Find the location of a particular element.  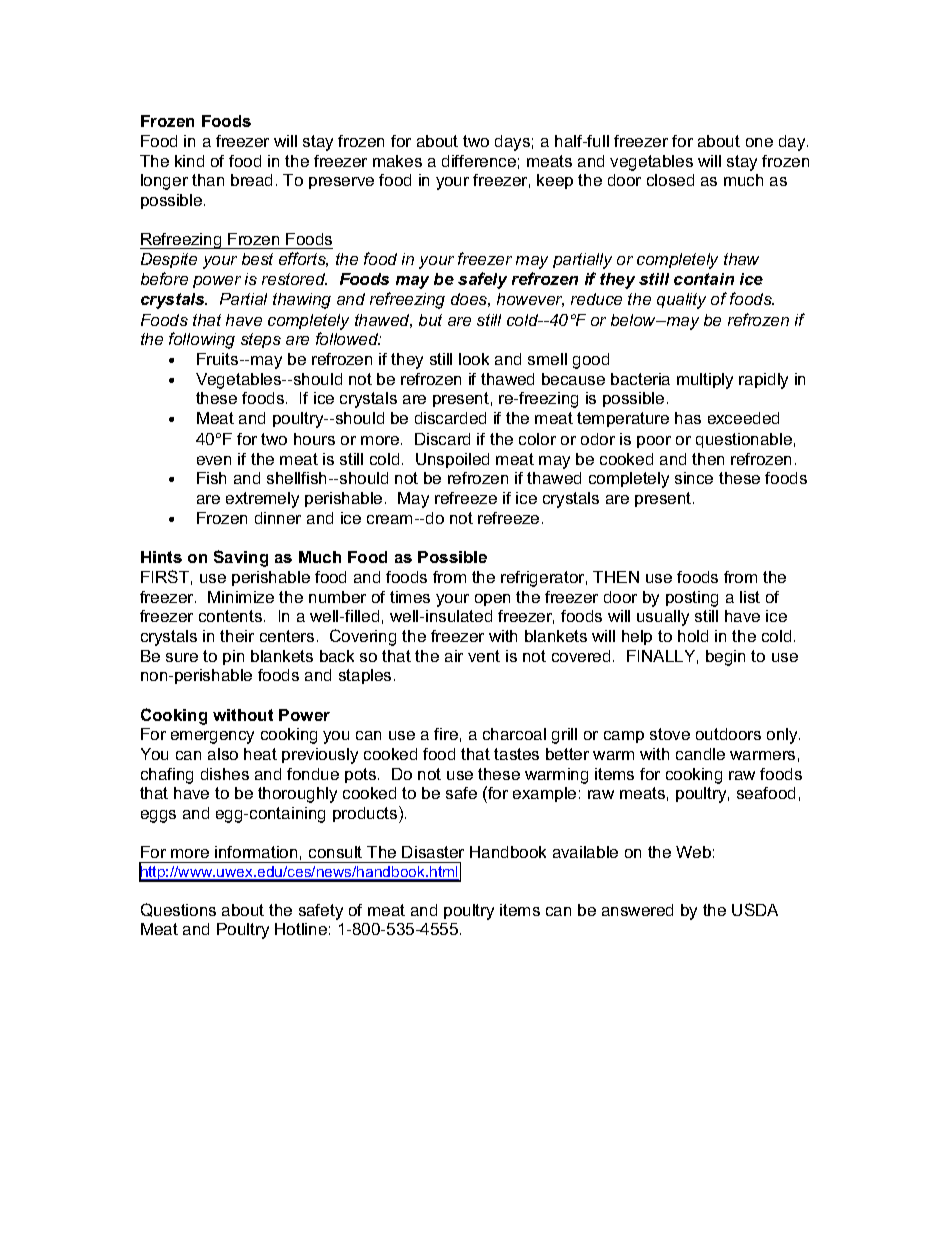

has is located at coordinates (688, 418).
